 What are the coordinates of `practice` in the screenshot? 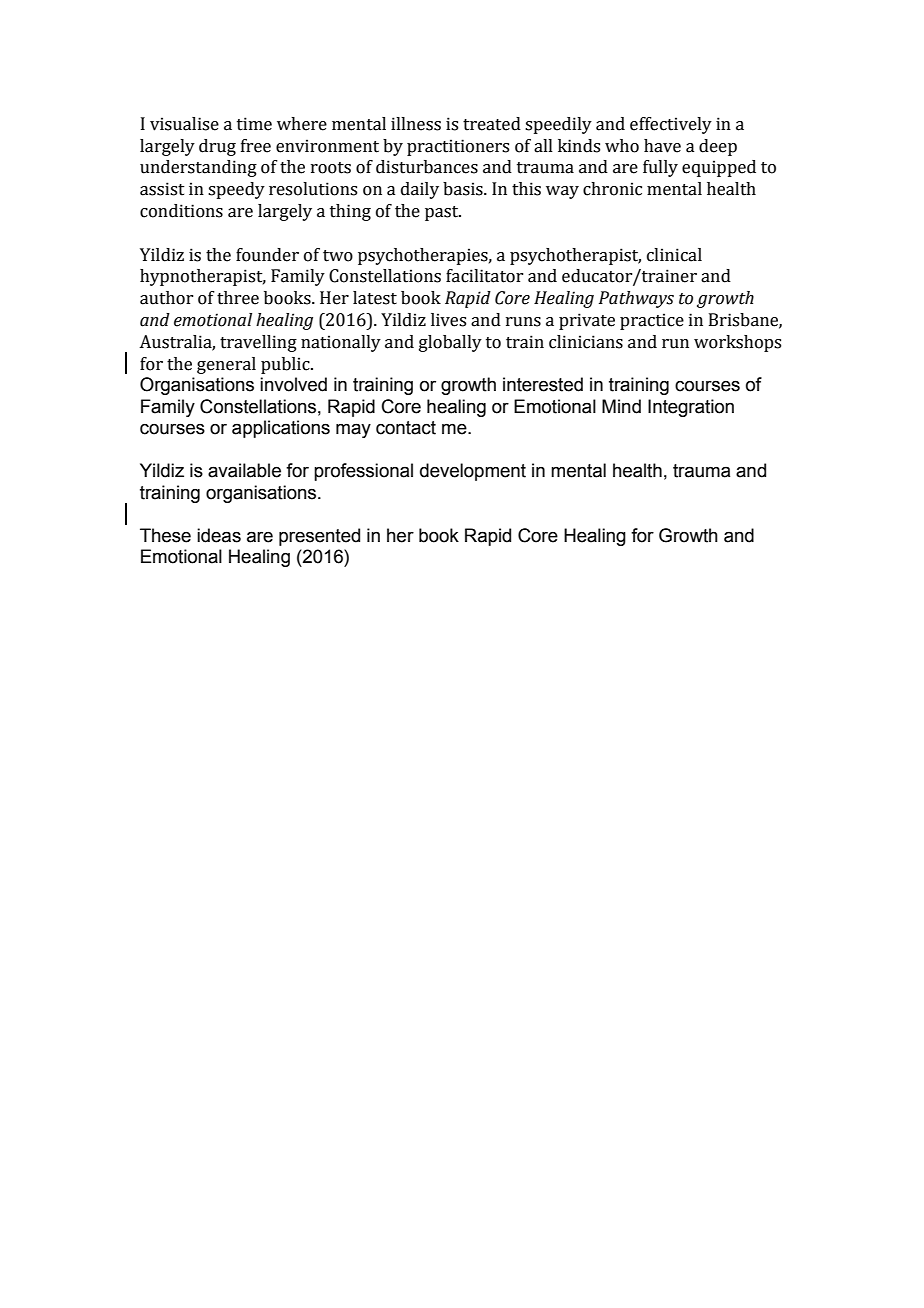 It's located at (652, 321).
